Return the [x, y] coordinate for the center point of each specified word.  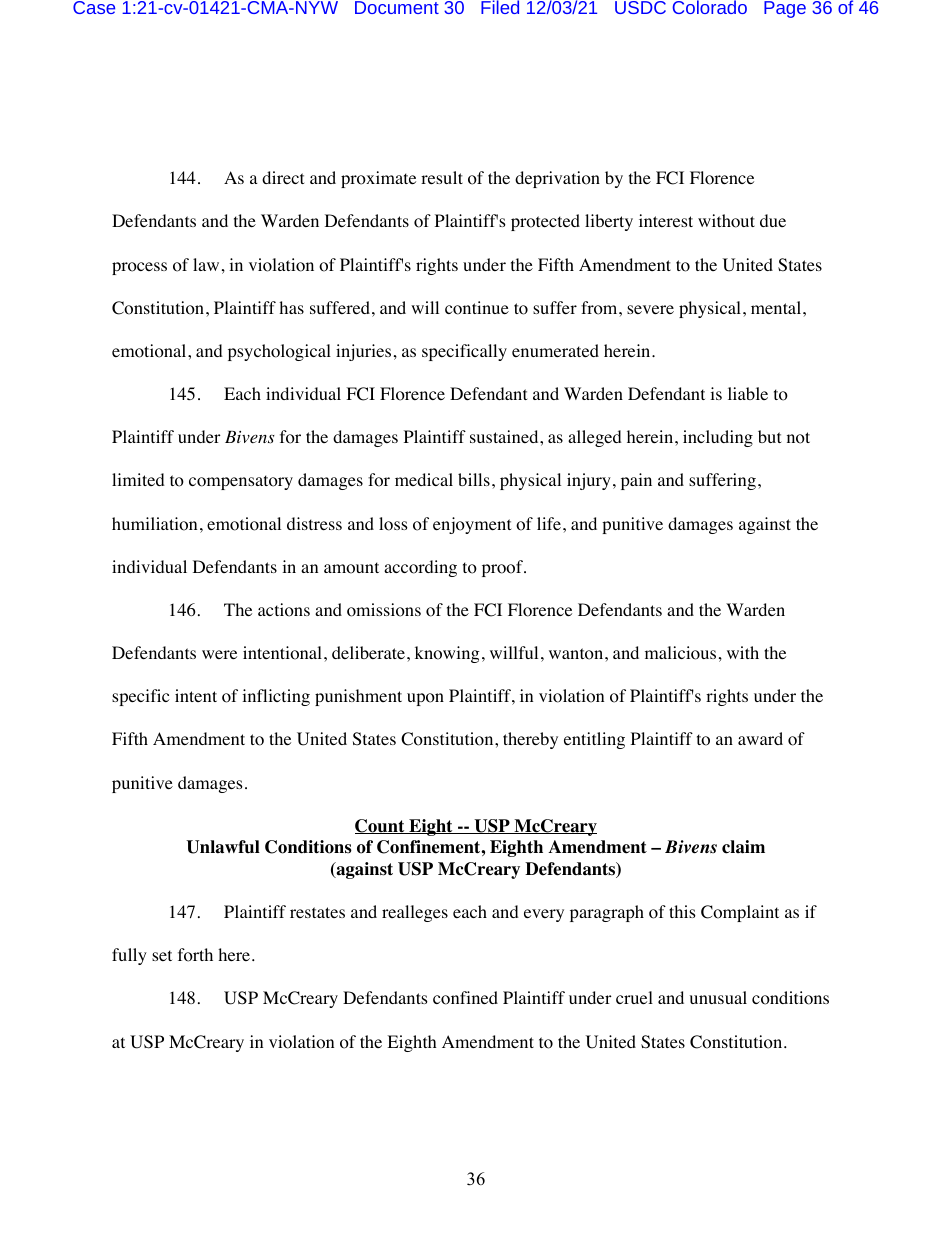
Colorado [710, 7]
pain [636, 481]
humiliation [154, 524]
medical [424, 479]
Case [94, 7]
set [162, 955]
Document [397, 7]
